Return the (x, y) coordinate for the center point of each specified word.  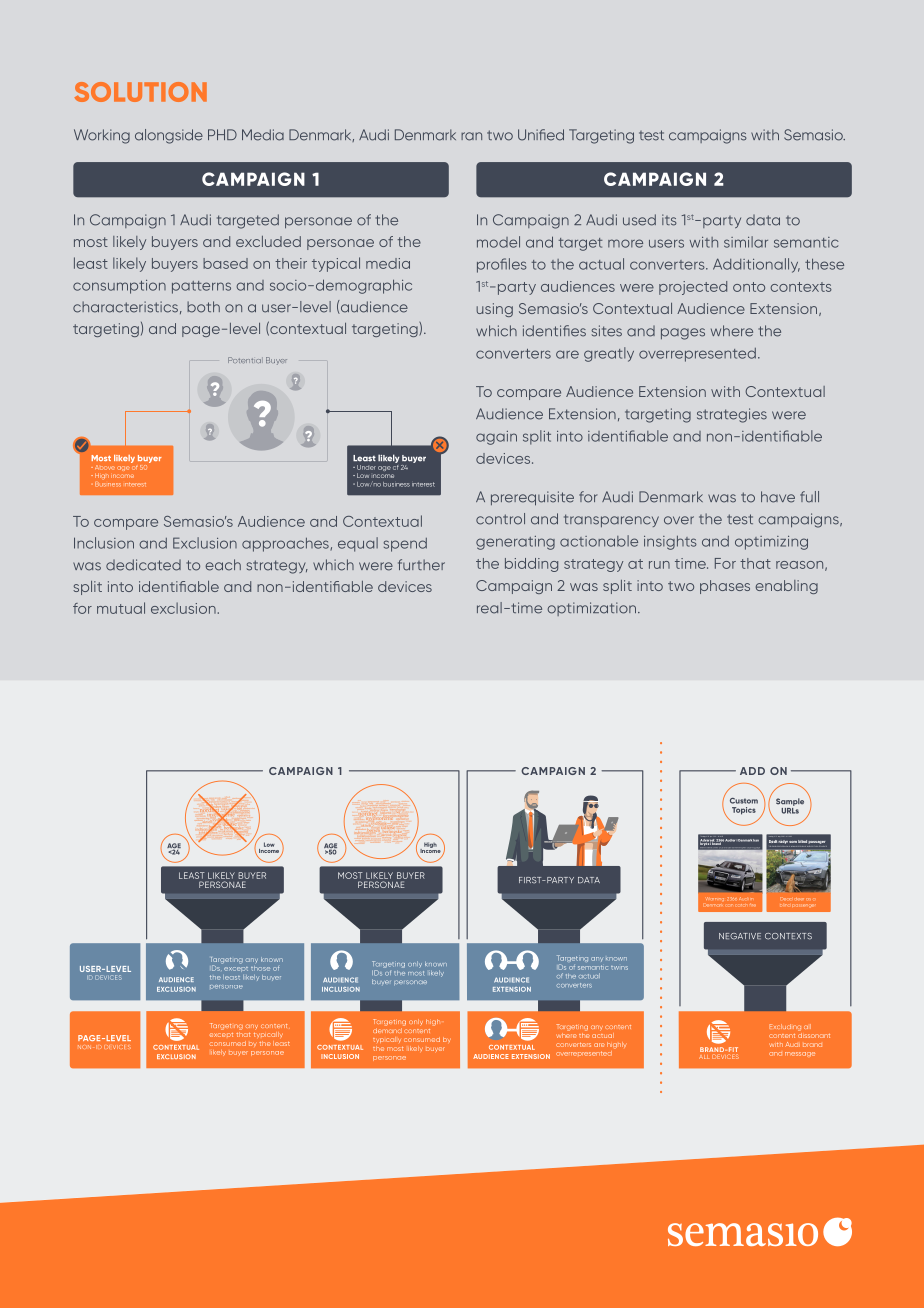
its (669, 220)
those (260, 968)
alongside (169, 136)
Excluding (785, 1027)
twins (619, 968)
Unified (541, 135)
